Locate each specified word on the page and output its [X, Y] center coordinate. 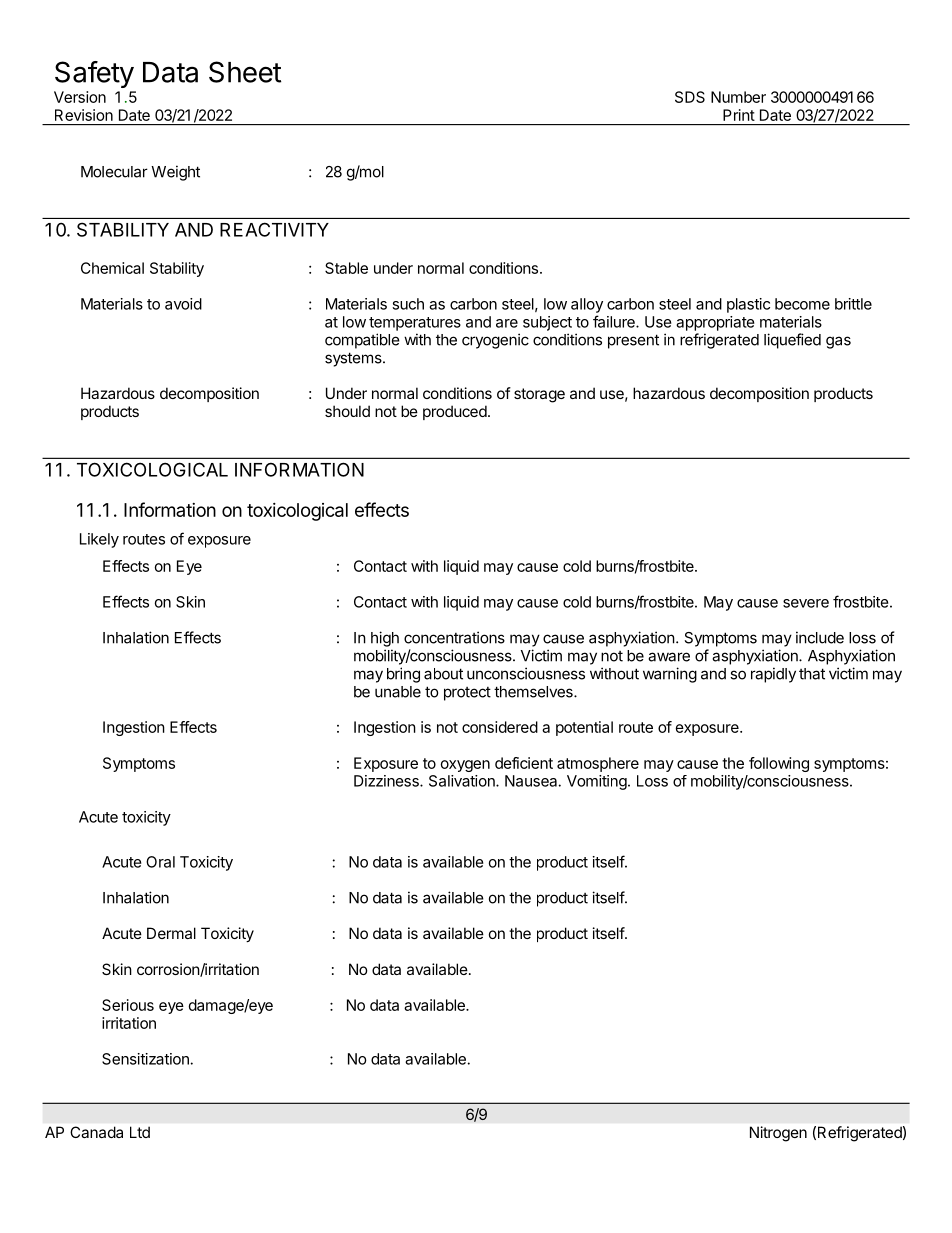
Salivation [463, 781]
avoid [183, 304]
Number [738, 97]
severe [806, 603]
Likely [99, 540]
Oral [160, 862]
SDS [690, 97]
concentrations [454, 637]
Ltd [140, 1132]
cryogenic [495, 341]
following [779, 764]
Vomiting [597, 782]
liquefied [792, 341]
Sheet [245, 72]
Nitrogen [778, 1134]
